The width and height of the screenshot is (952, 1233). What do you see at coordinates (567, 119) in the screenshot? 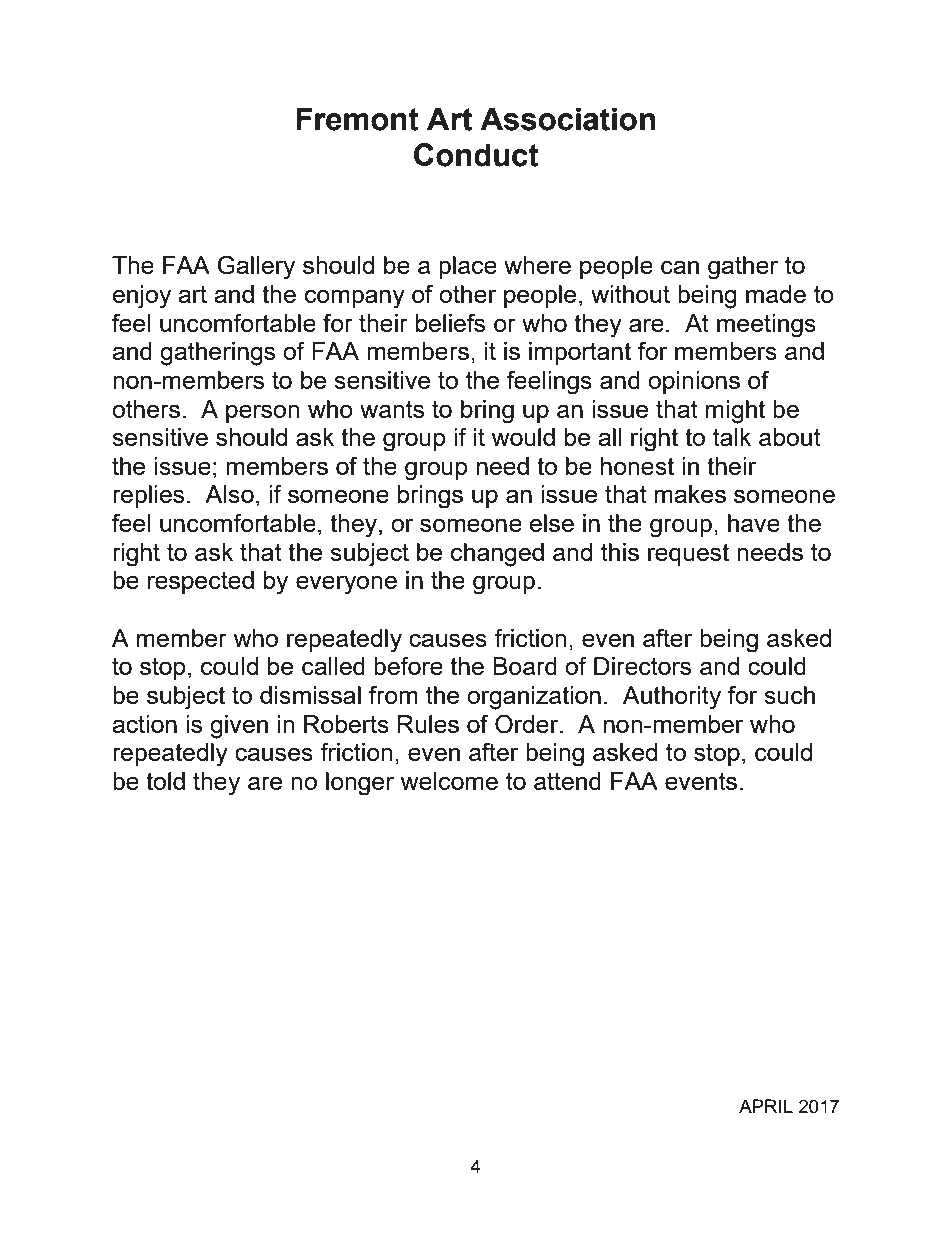
I see `Association` at bounding box center [567, 119].
